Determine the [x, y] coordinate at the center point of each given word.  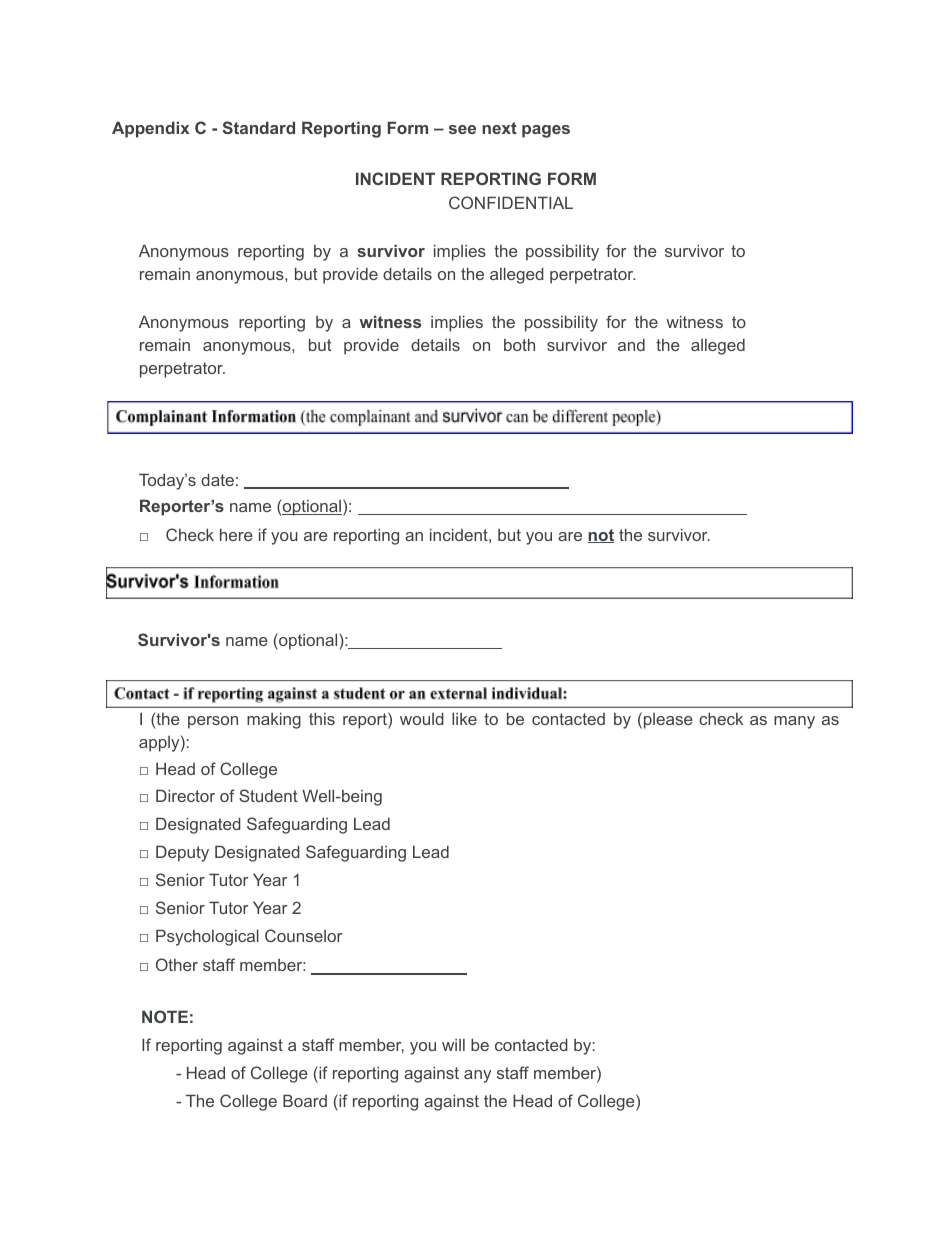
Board [305, 1100]
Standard [258, 127]
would [422, 718]
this [322, 718]
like [464, 718]
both [519, 344]
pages [546, 131]
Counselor [303, 935]
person [213, 722]
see [462, 129]
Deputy [182, 853]
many [794, 722]
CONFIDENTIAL [511, 202]
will [453, 1045]
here [236, 534]
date [217, 479]
